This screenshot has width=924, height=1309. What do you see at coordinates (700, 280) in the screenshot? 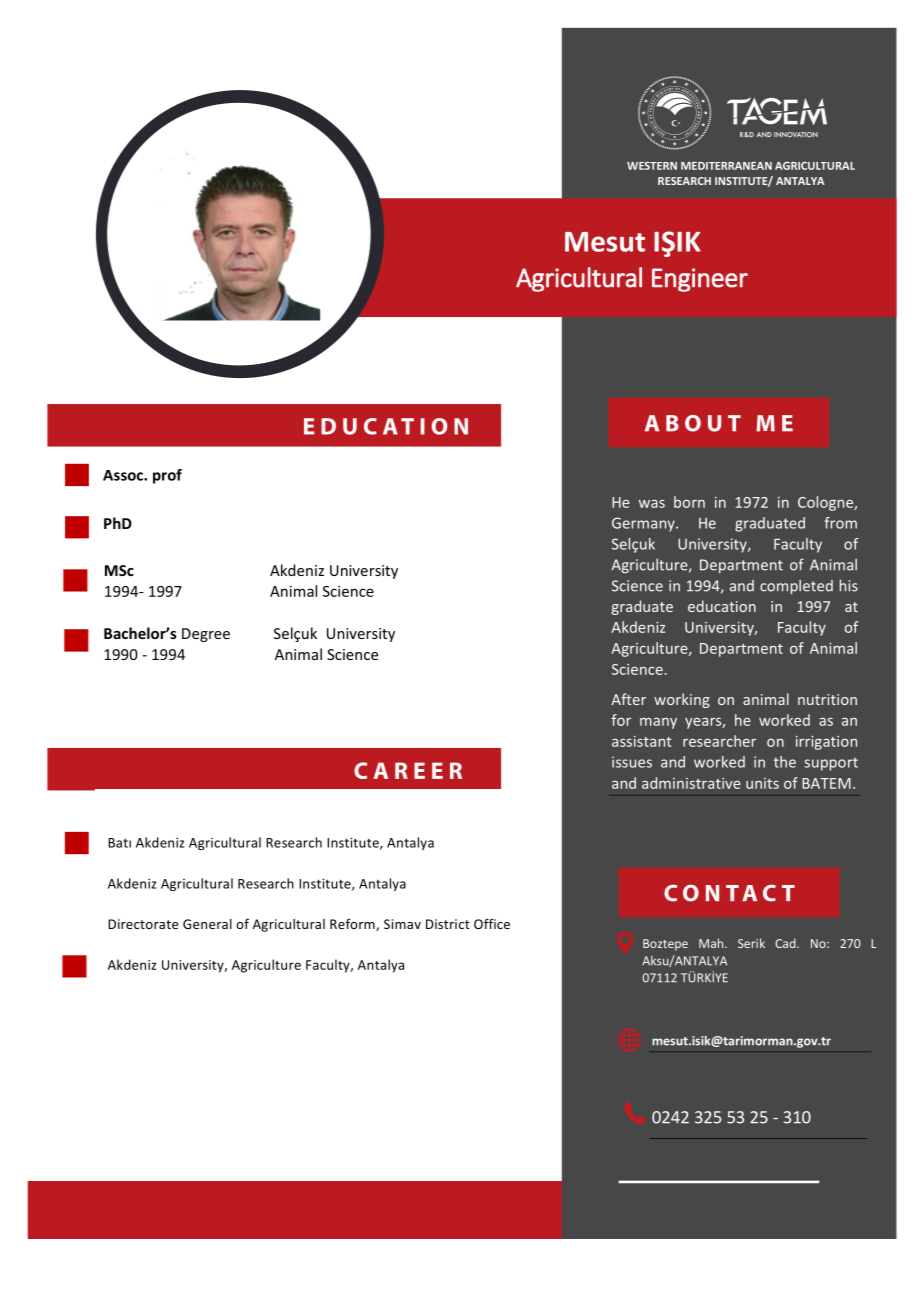
I see `Engineer` at bounding box center [700, 280].
